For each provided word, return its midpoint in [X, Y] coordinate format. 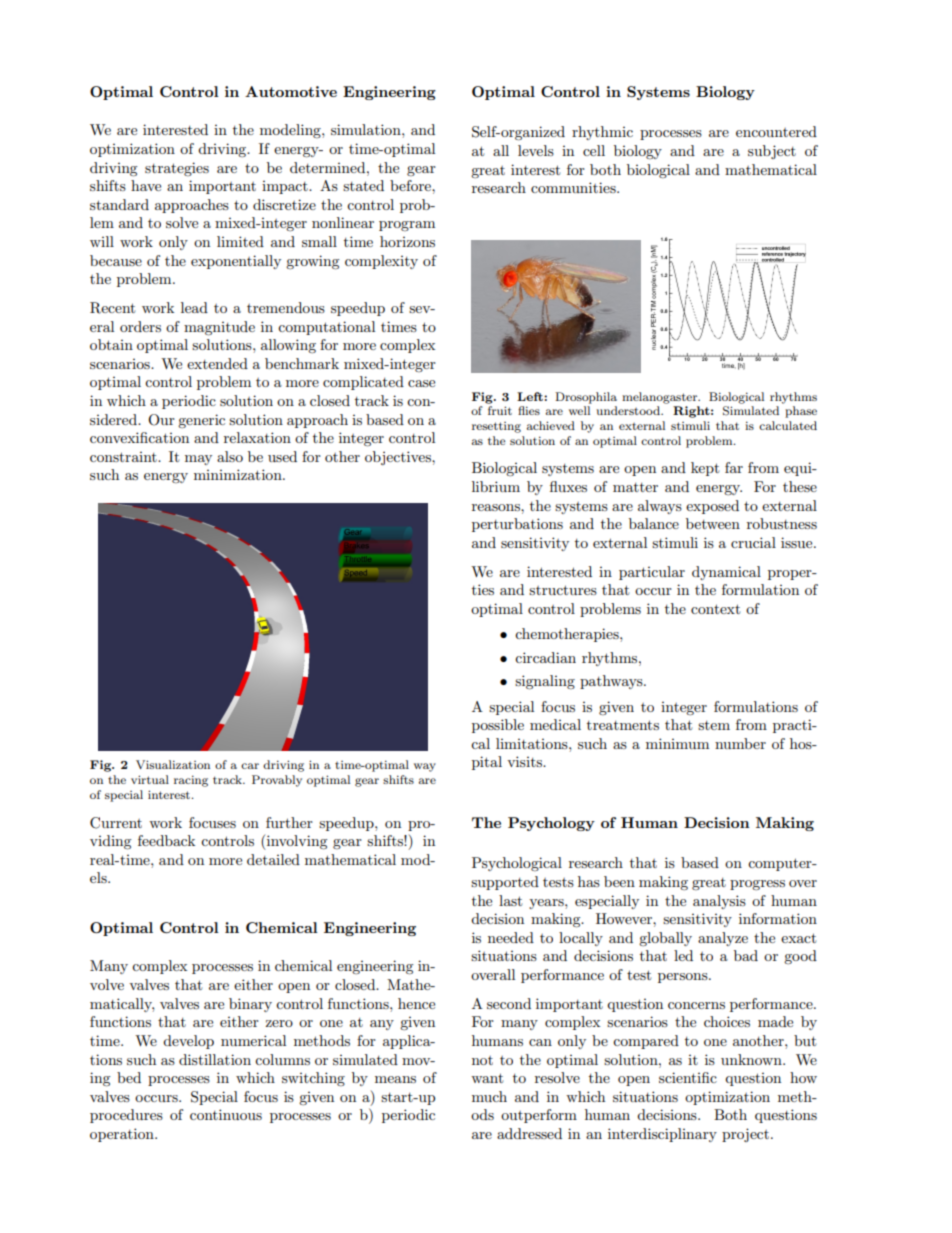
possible [498, 726]
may [198, 460]
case [421, 383]
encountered [776, 131]
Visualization [173, 764]
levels [536, 150]
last [510, 900]
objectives [399, 458]
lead [194, 307]
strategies [177, 169]
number [740, 743]
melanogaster [661, 398]
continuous [226, 1114]
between [713, 523]
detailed [273, 859]
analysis [719, 902]
